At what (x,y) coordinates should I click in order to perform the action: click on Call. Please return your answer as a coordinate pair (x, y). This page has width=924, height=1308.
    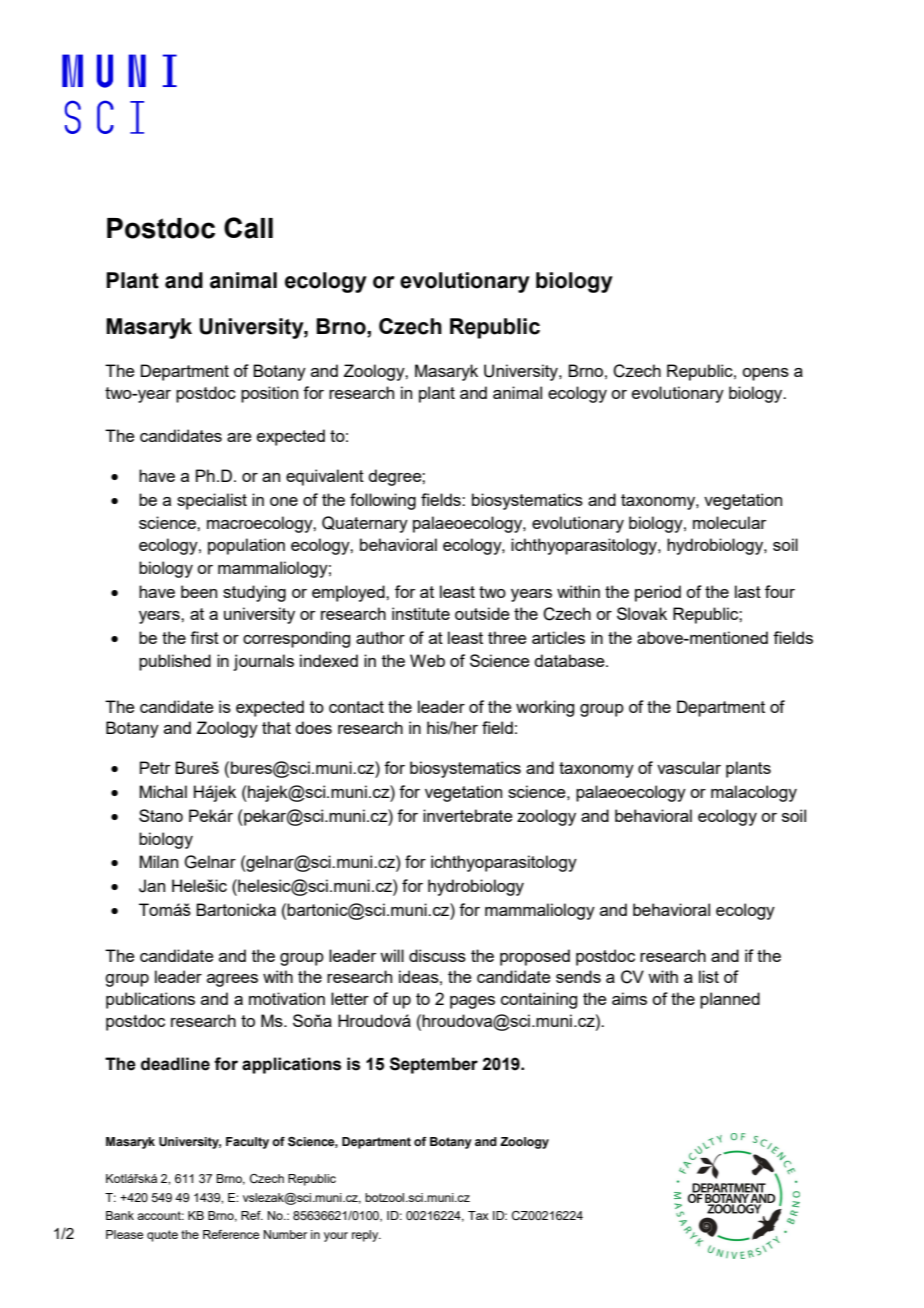
    Looking at the image, I should click on (248, 228).
